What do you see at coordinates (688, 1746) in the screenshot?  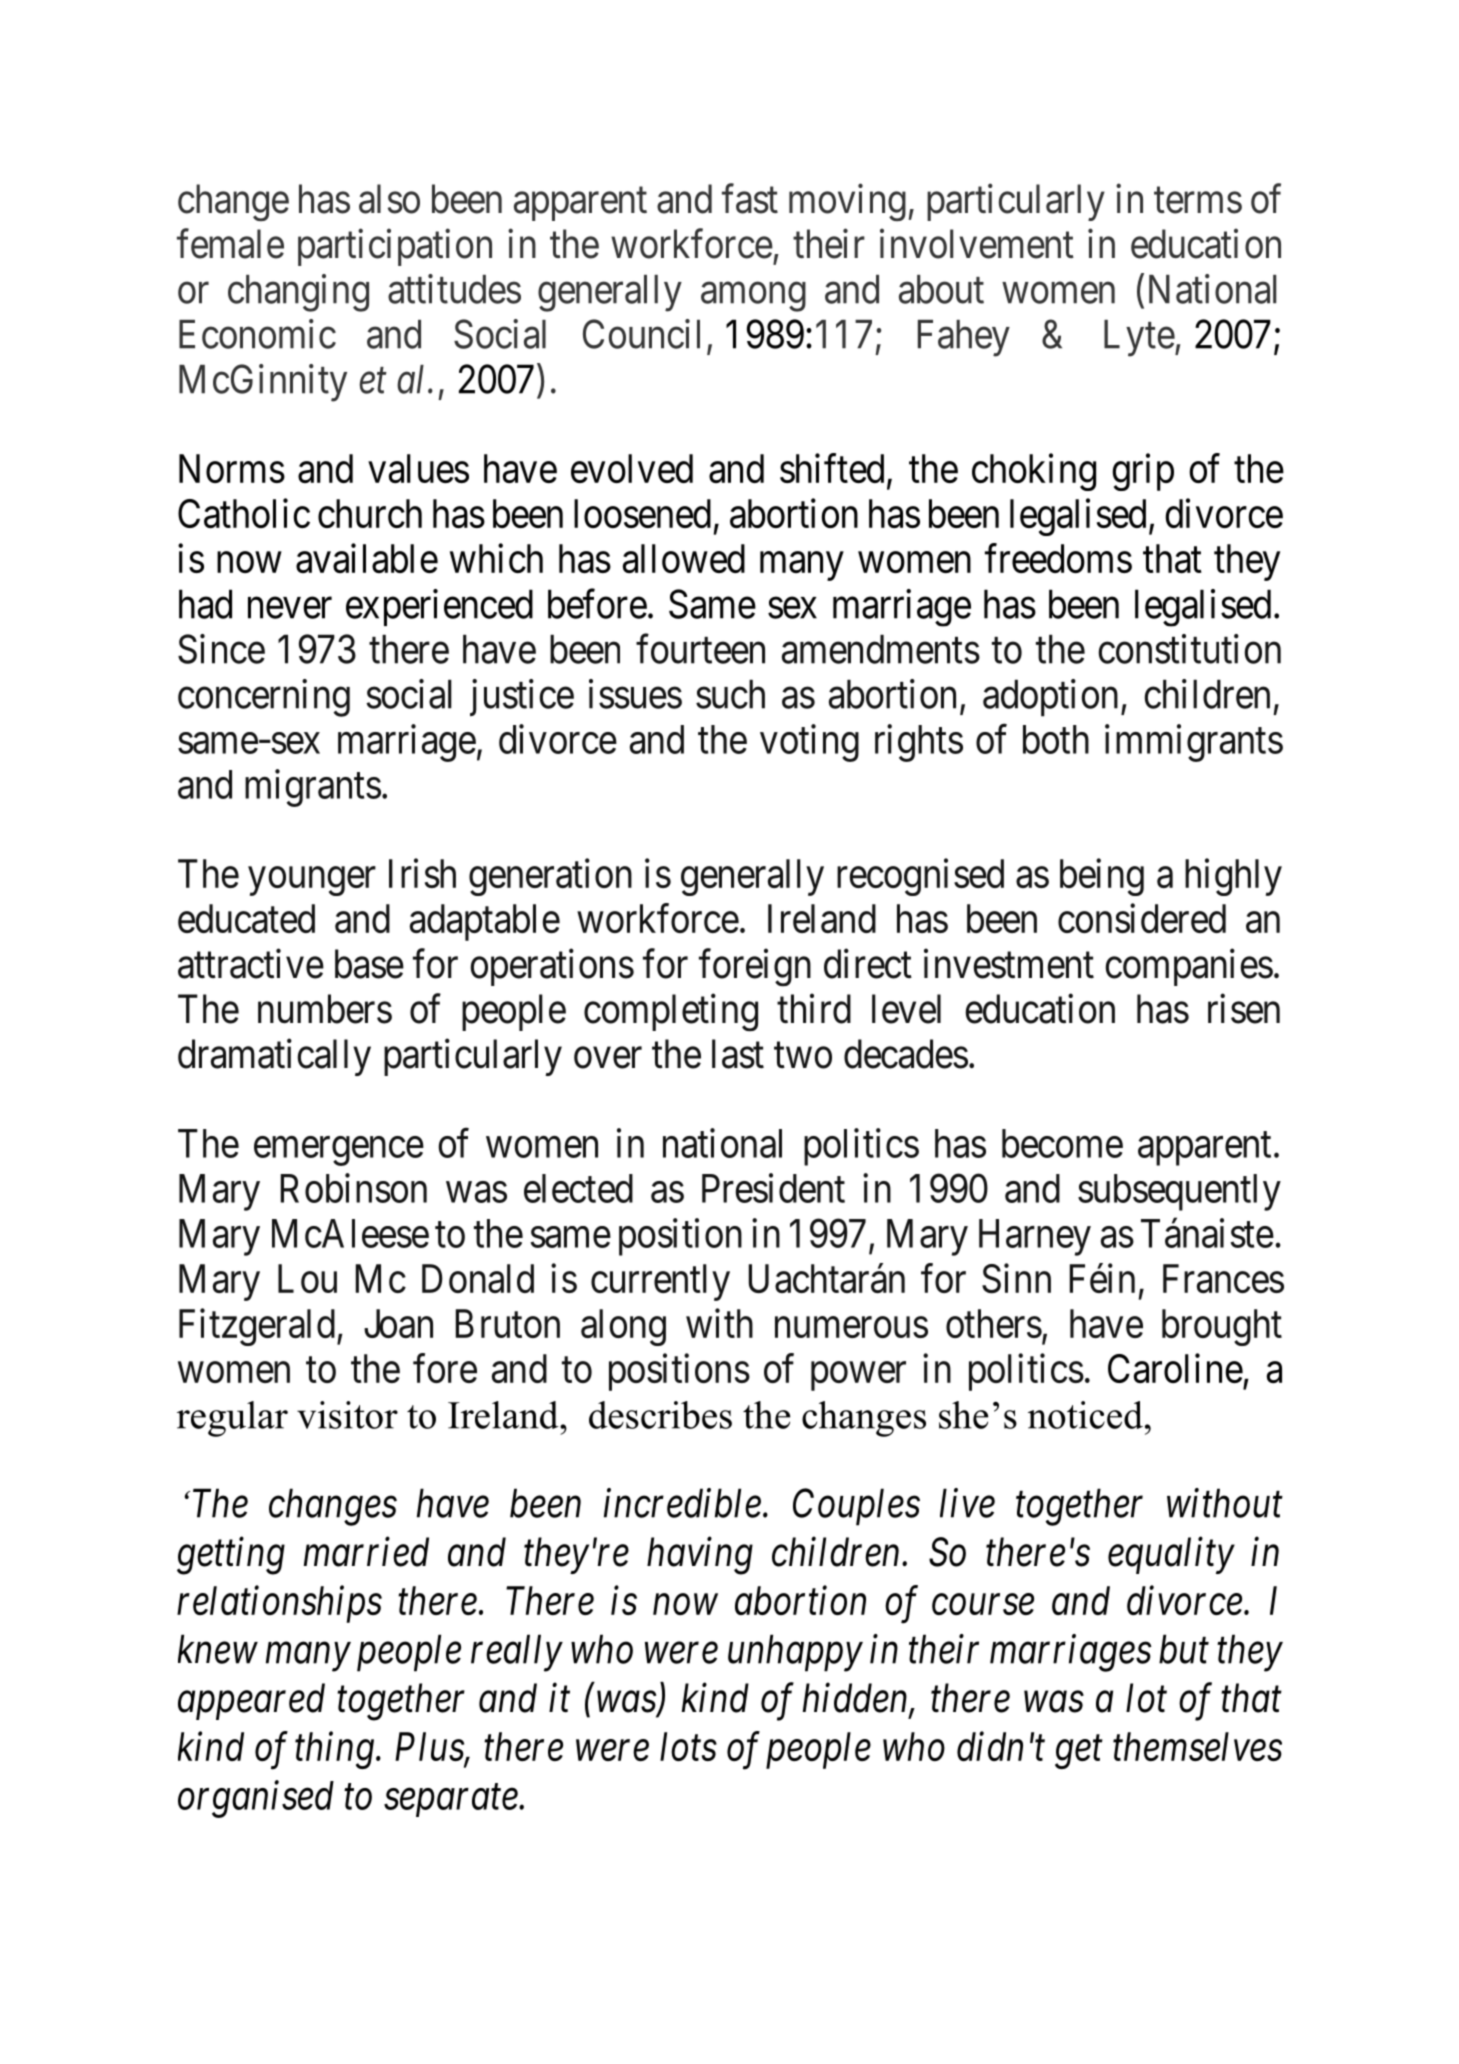 I see `lots` at bounding box center [688, 1746].
